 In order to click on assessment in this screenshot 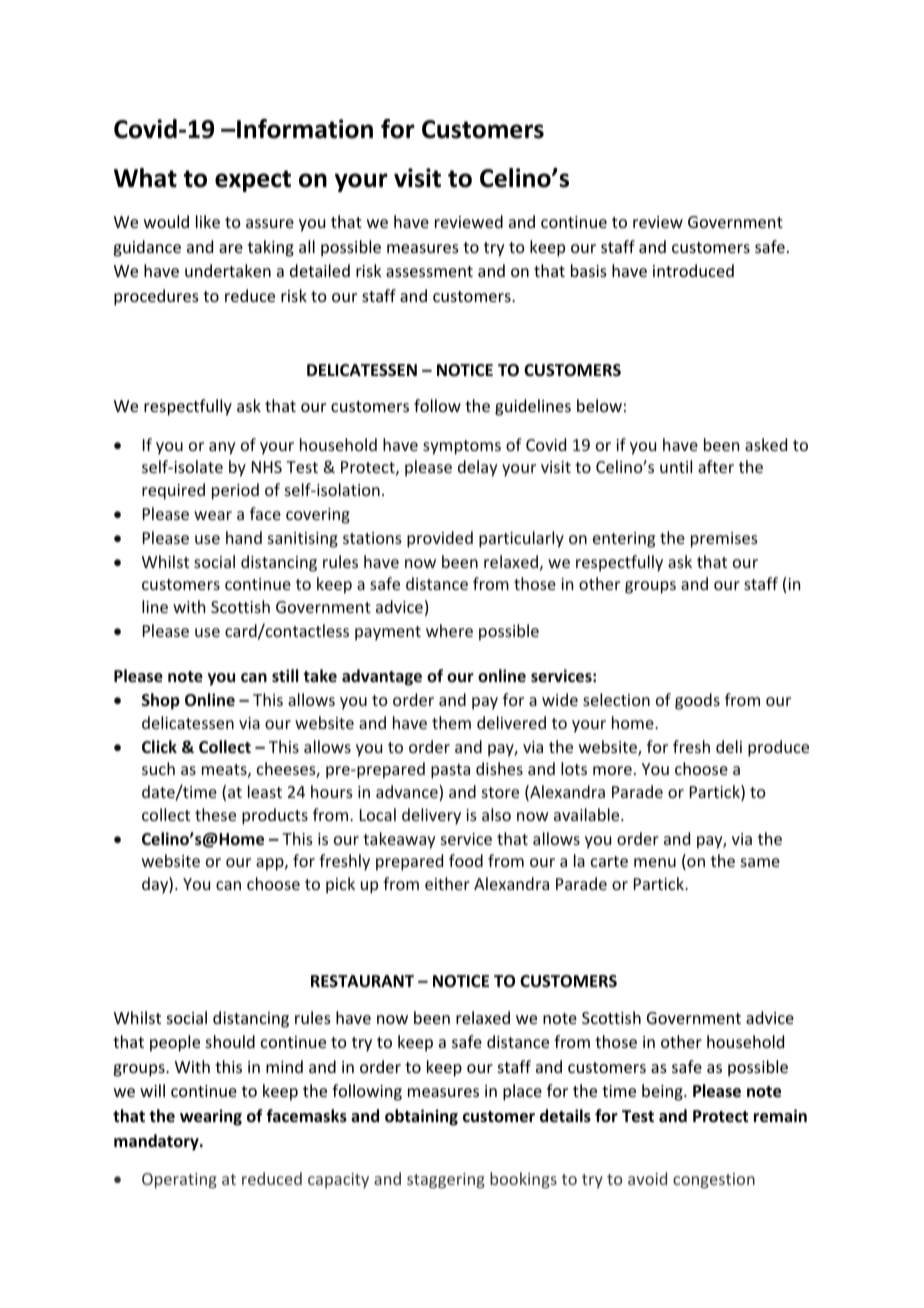, I will do `click(429, 271)`.
